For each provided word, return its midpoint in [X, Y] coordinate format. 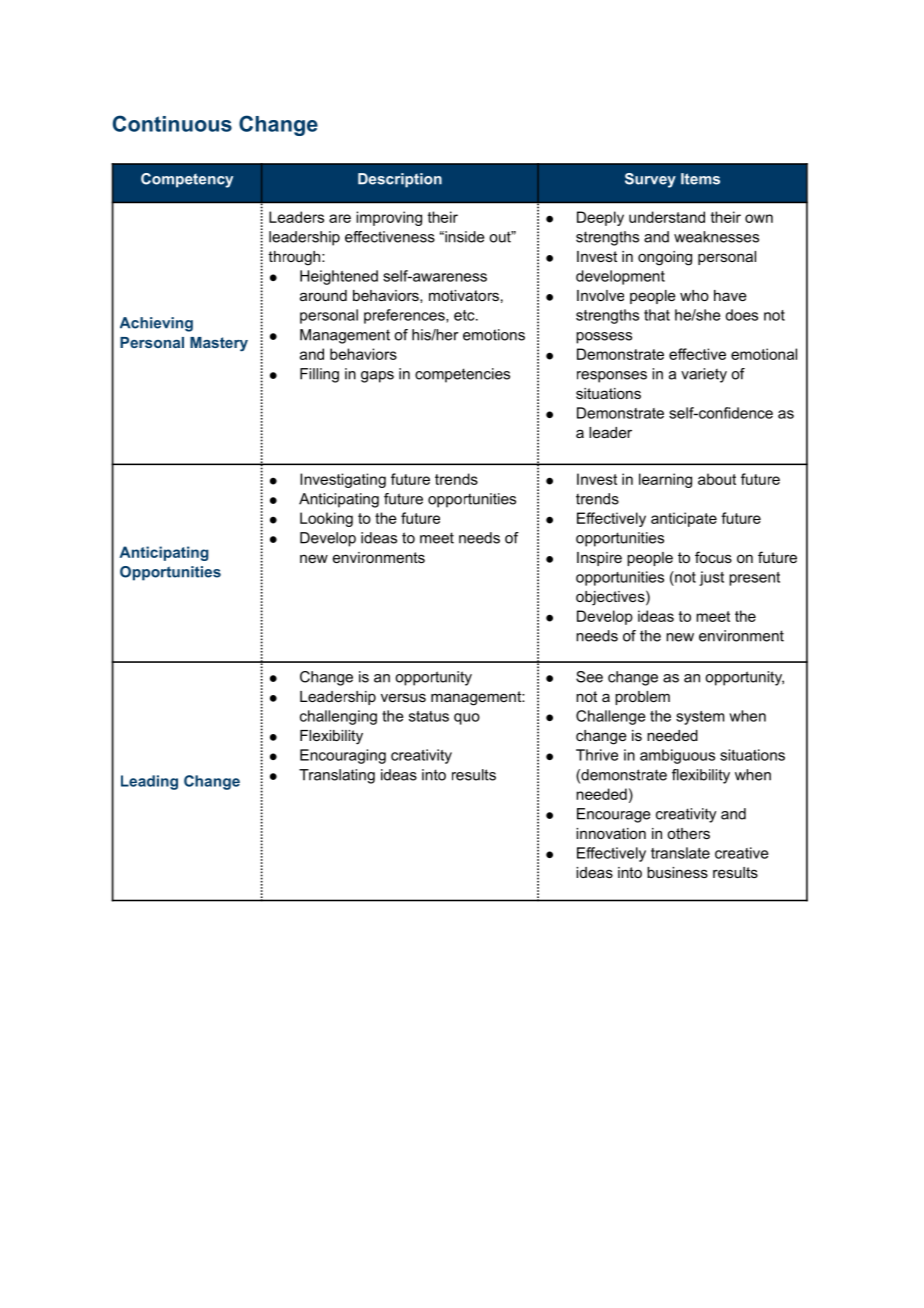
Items [700, 179]
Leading [149, 782]
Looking [326, 519]
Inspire [599, 559]
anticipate [684, 519]
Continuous [172, 123]
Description [400, 180]
